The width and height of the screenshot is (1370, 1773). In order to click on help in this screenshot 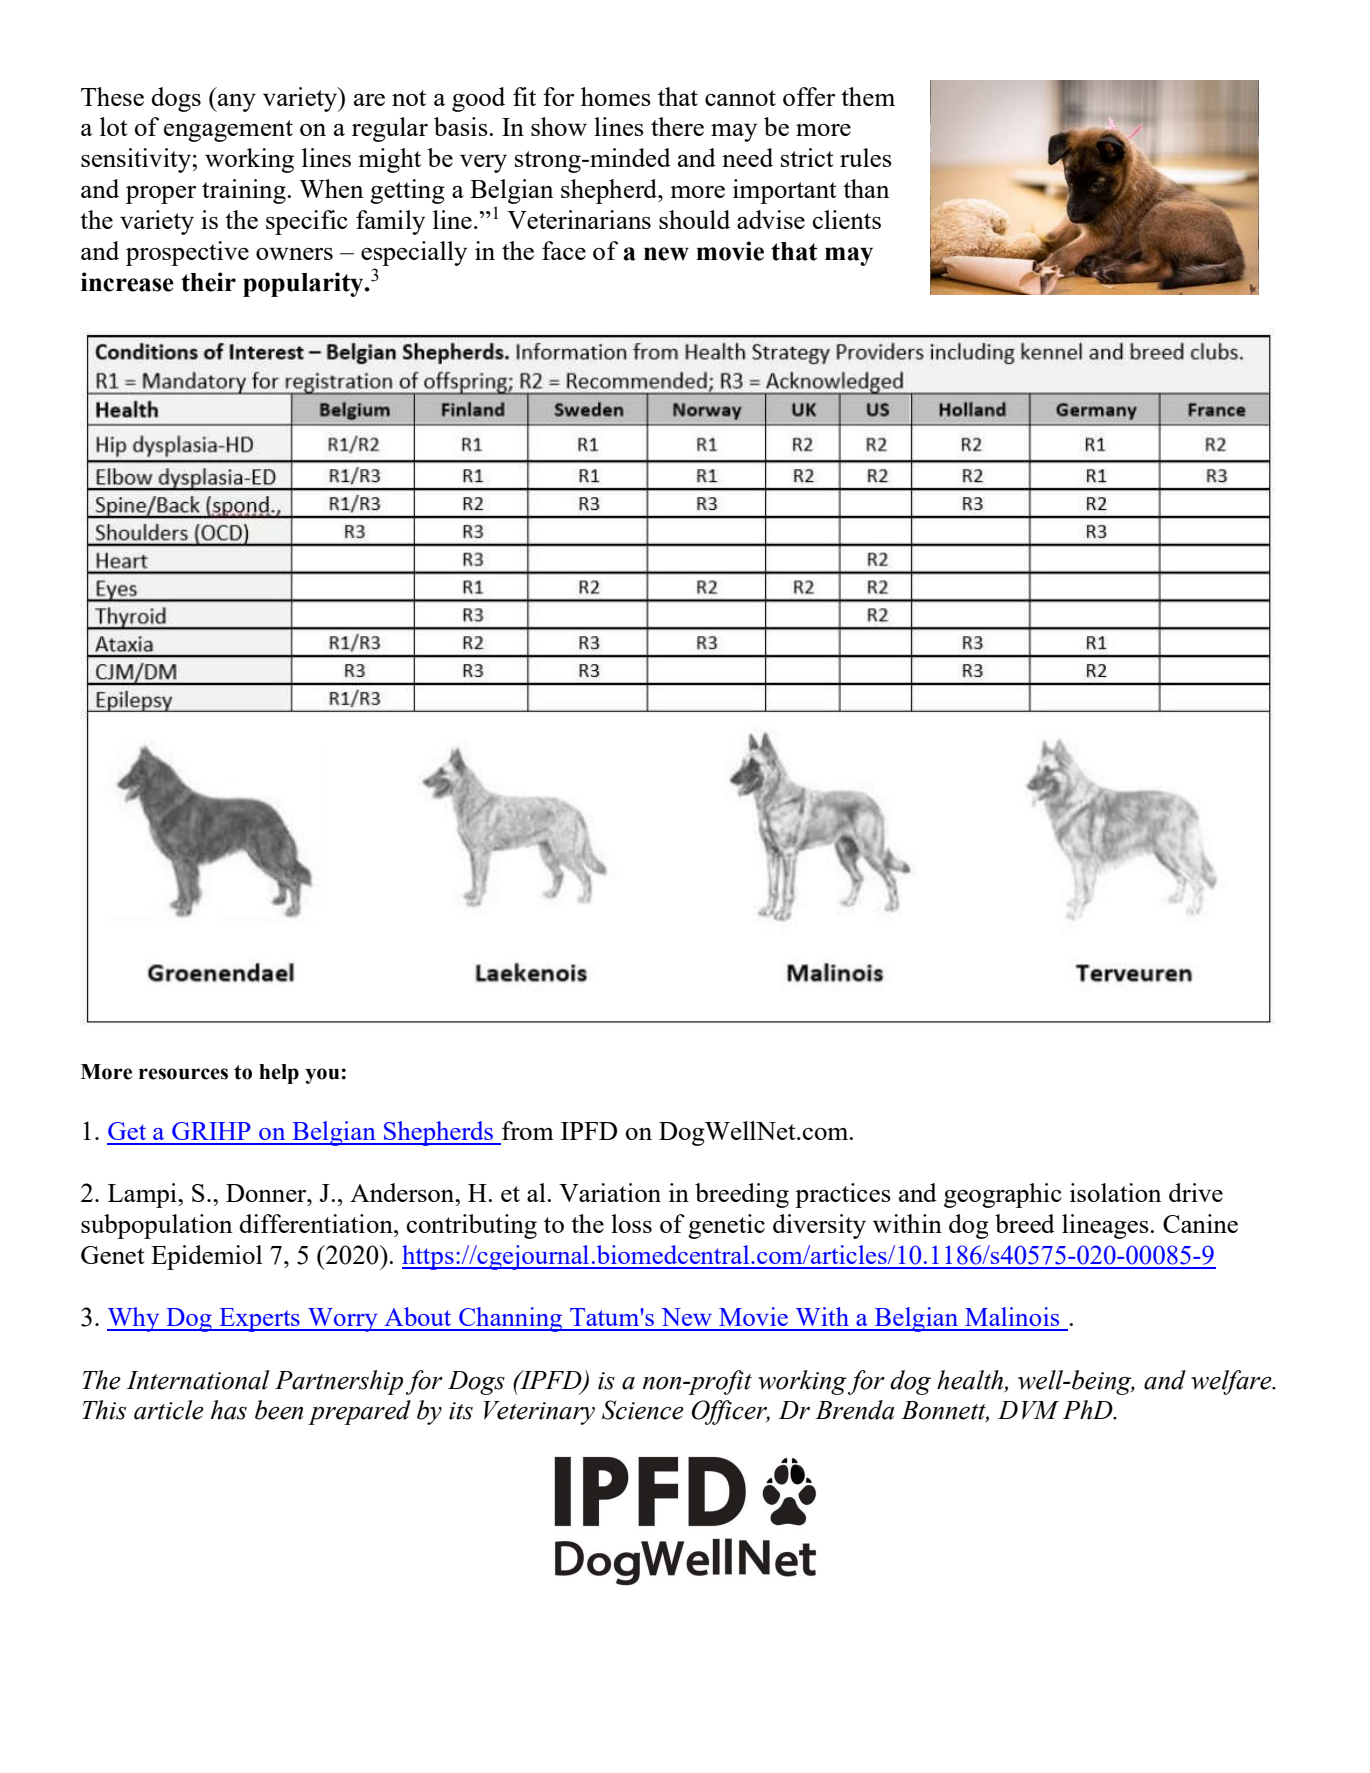, I will do `click(279, 1074)`.
